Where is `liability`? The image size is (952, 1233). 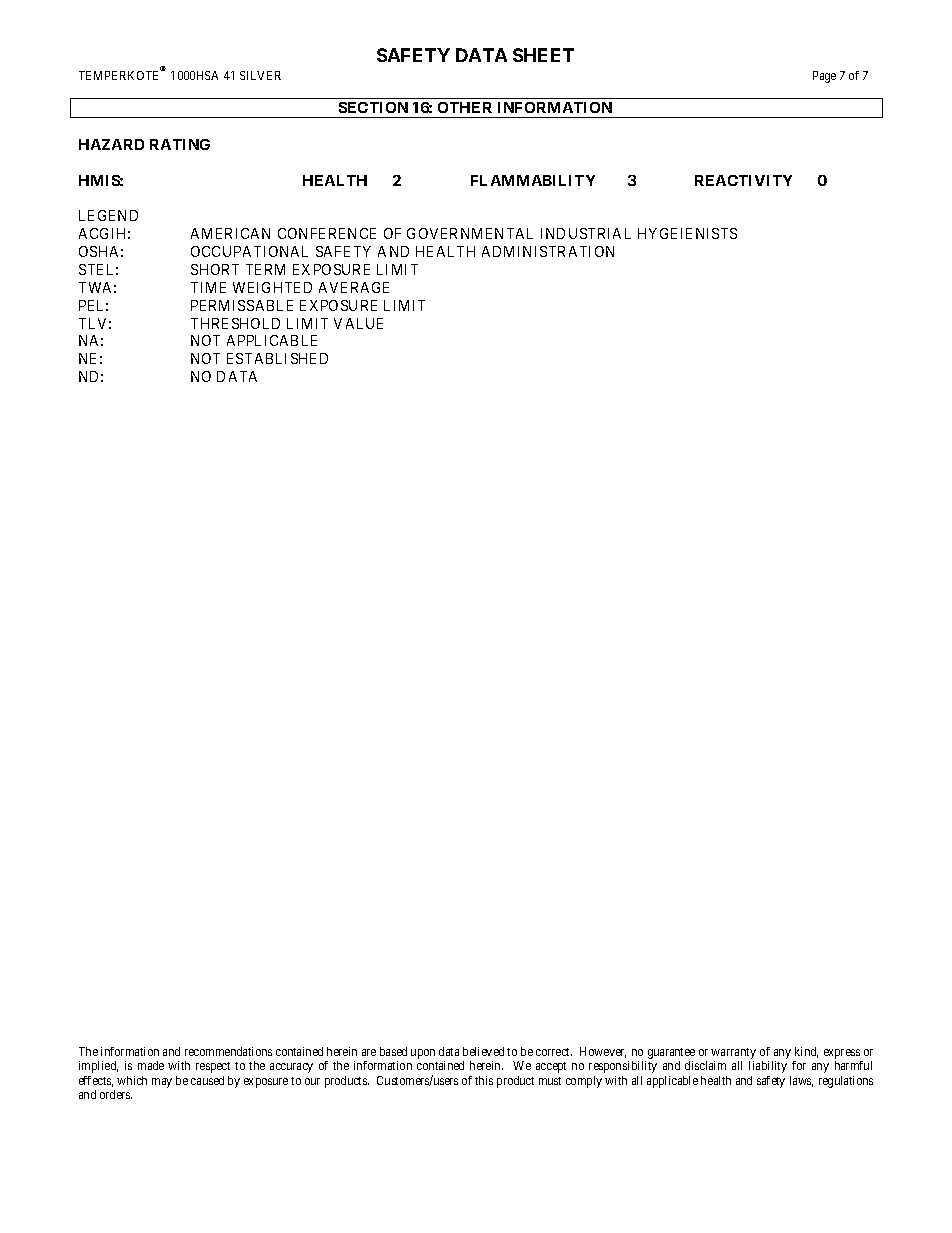 liability is located at coordinates (768, 1067).
